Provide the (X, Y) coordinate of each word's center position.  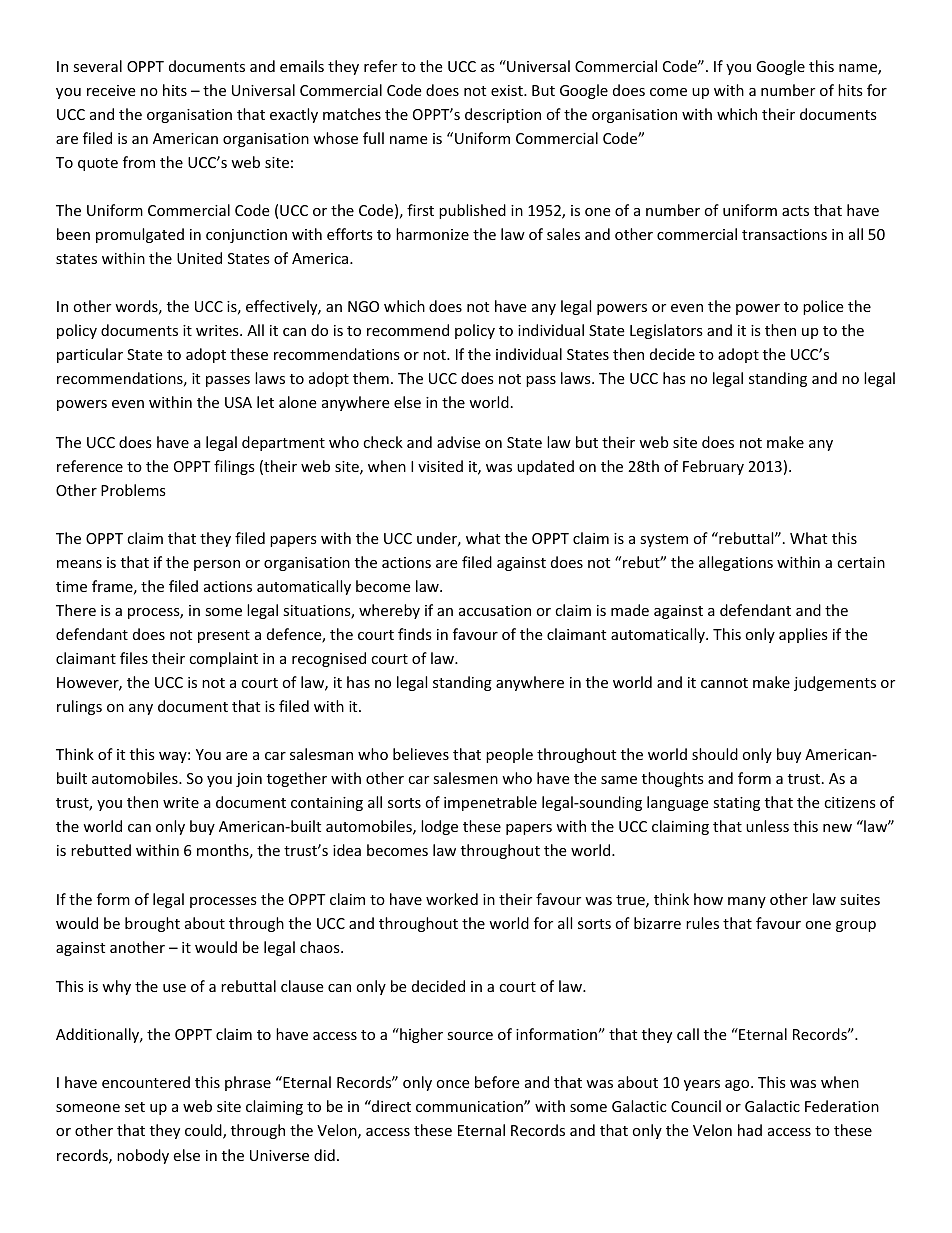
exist (508, 90)
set (135, 1107)
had (750, 1130)
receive (111, 90)
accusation (495, 610)
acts (795, 211)
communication (470, 1106)
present (224, 636)
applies (803, 635)
